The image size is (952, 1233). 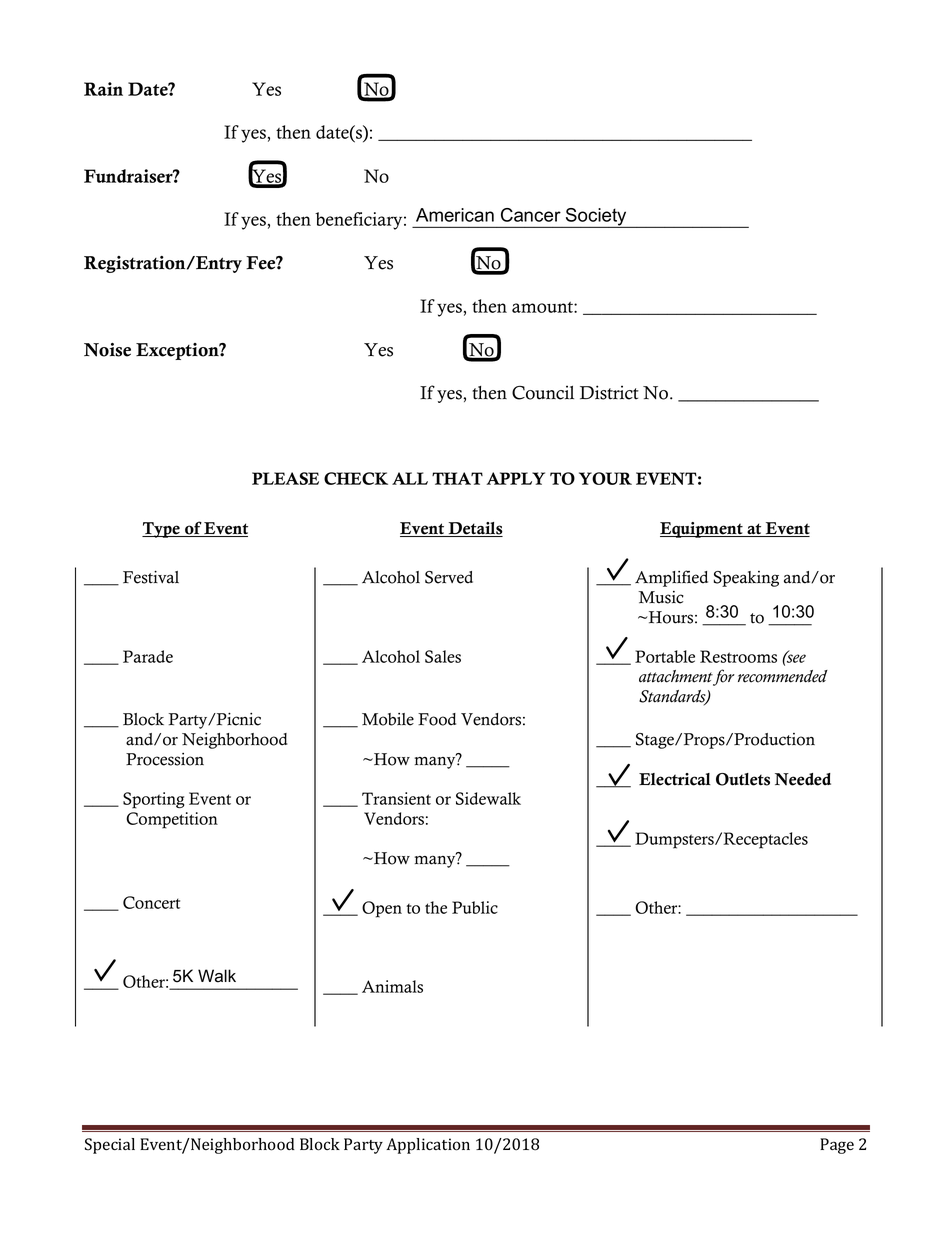 What do you see at coordinates (723, 677) in the screenshot?
I see `for` at bounding box center [723, 677].
